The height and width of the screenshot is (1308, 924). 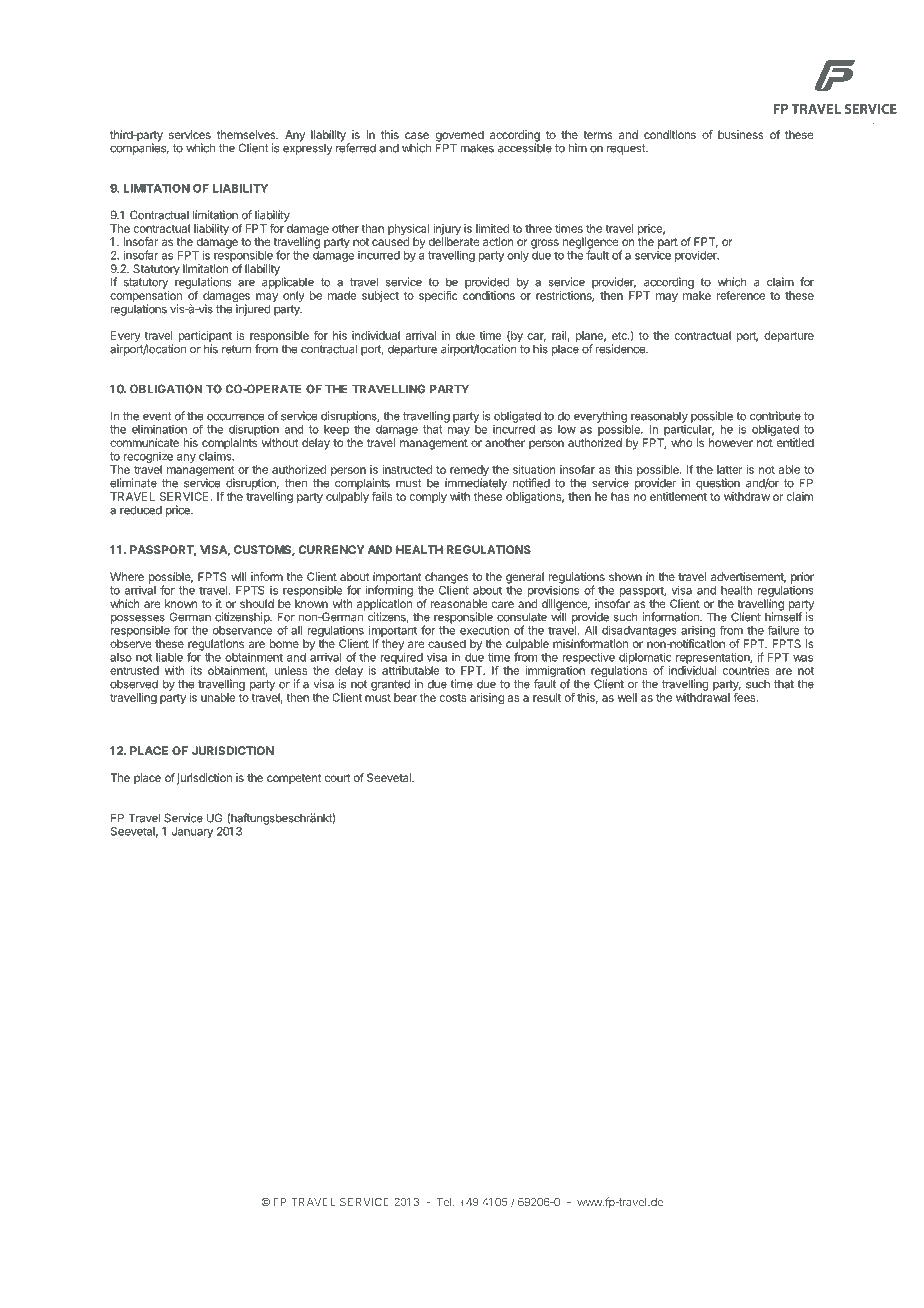 I want to click on business, so click(x=741, y=134).
